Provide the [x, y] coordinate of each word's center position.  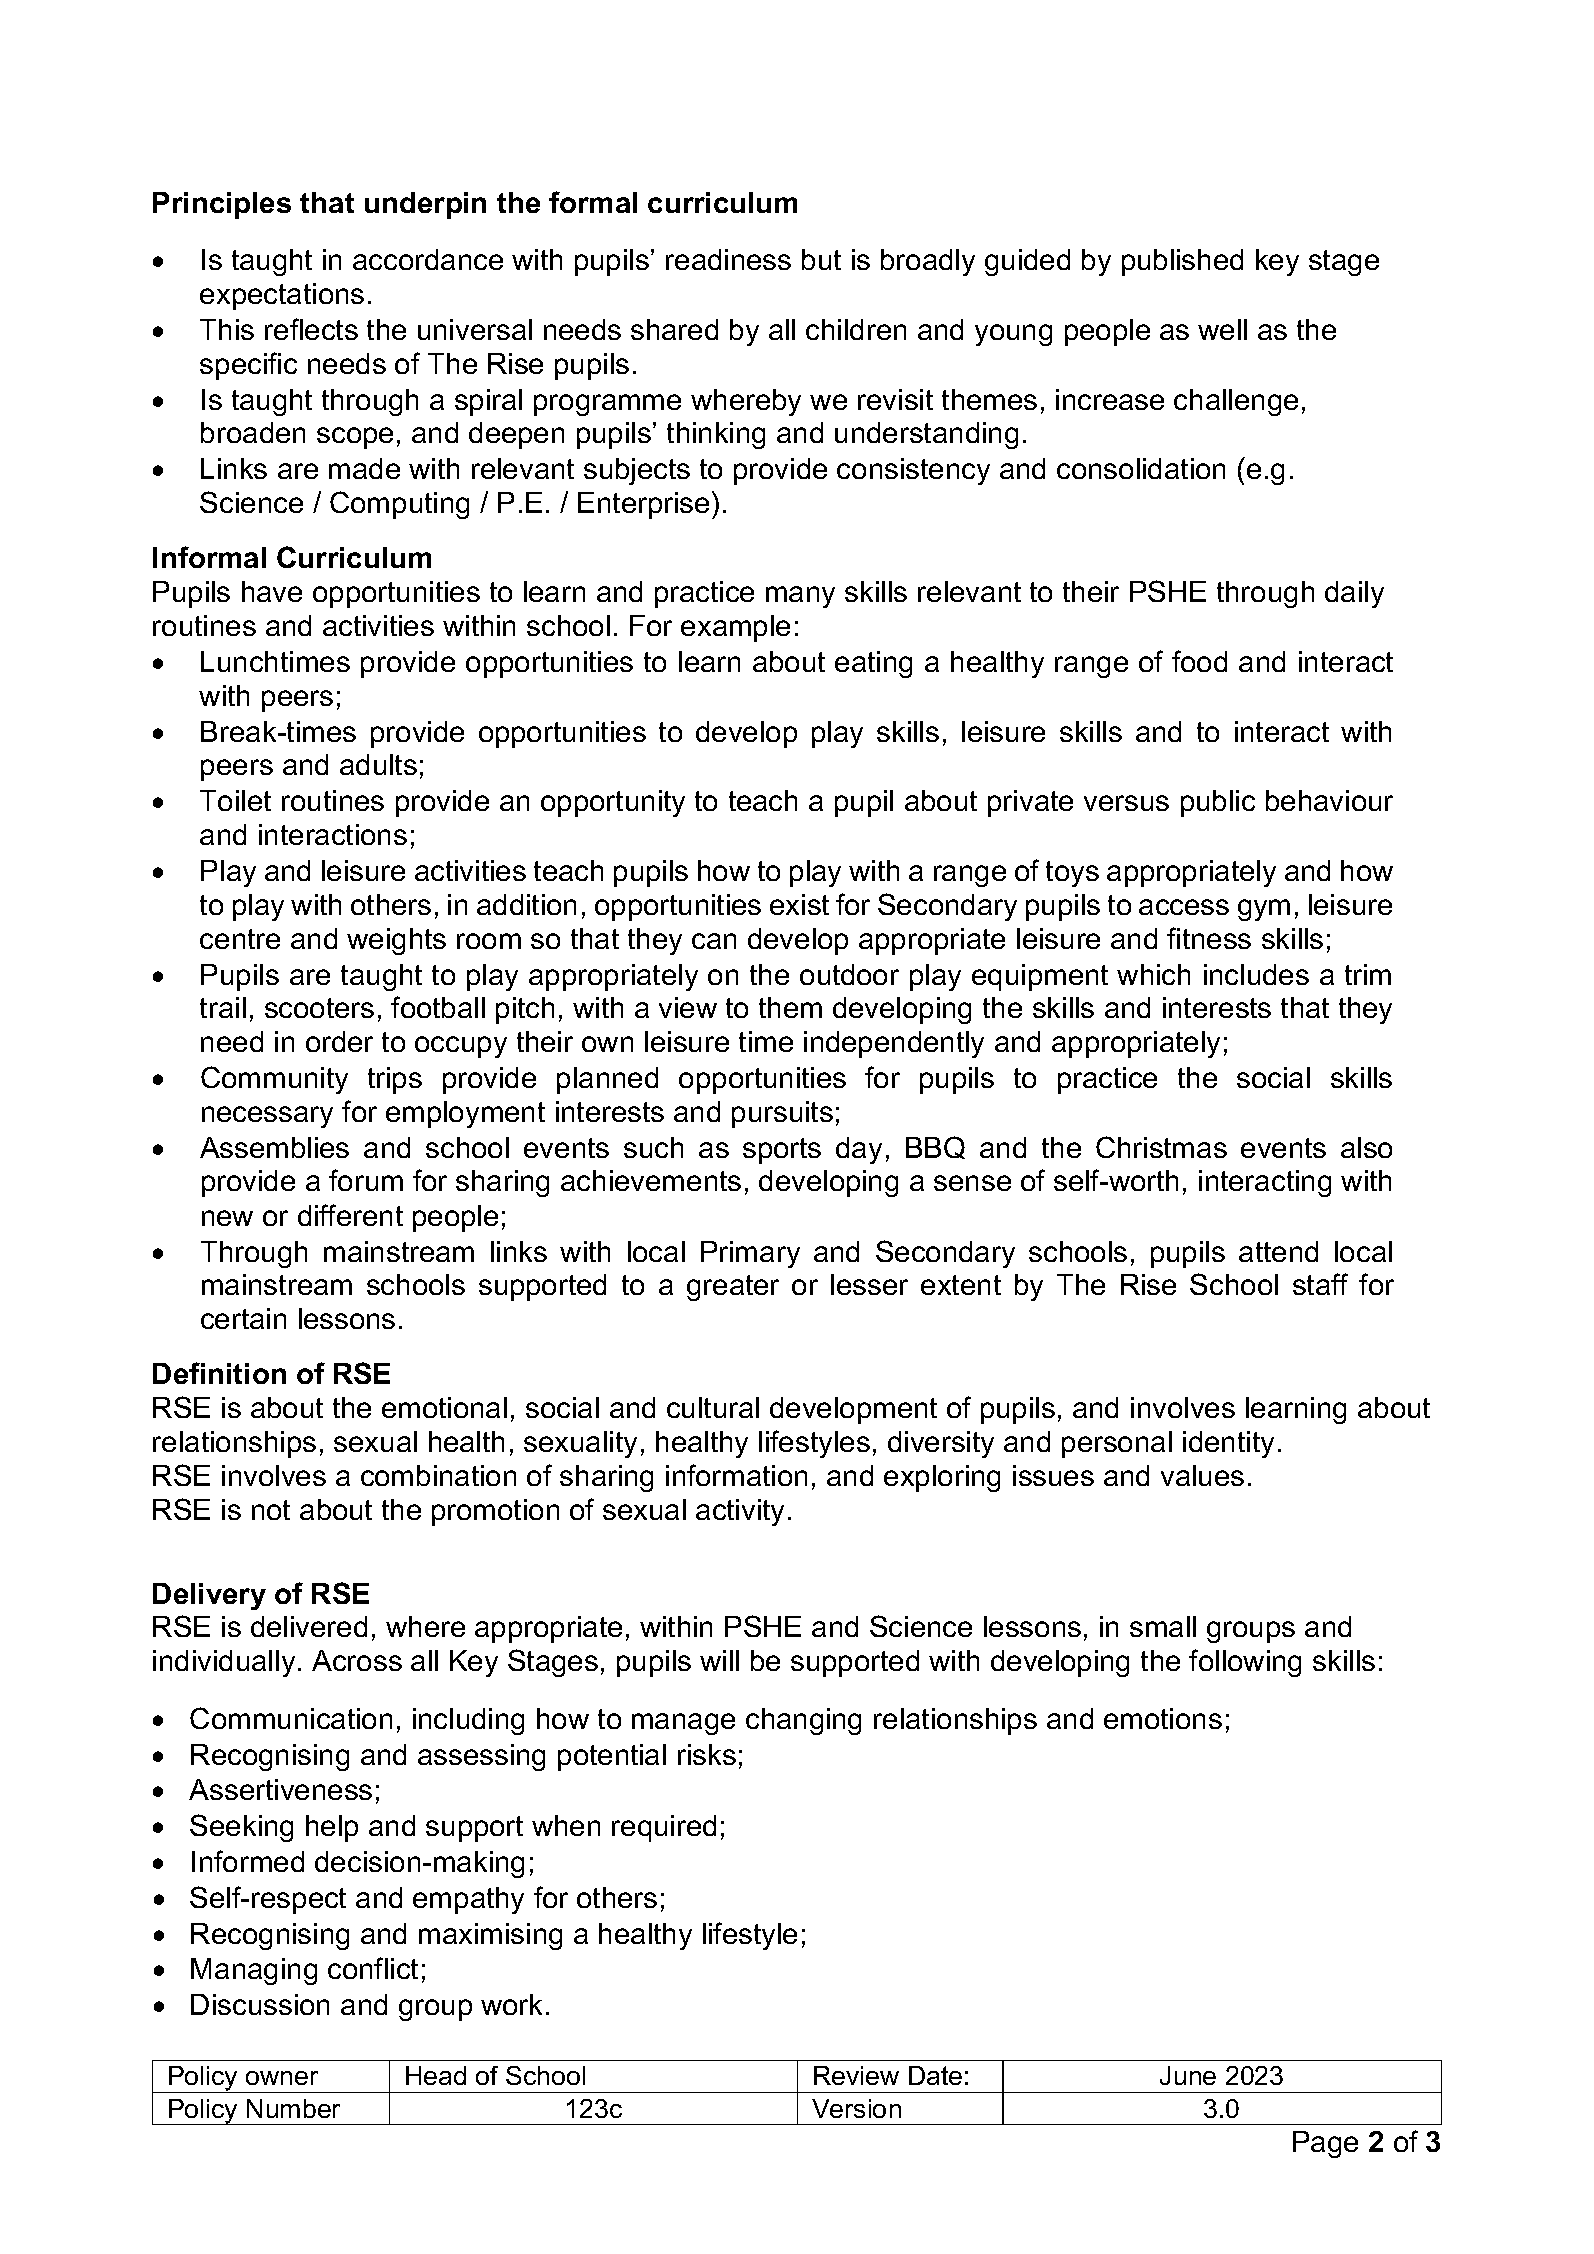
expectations [282, 296]
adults [378, 764]
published [1182, 262]
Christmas [1161, 1147]
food [1199, 661]
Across [357, 1660]
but [821, 259]
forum [366, 1180]
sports [782, 1151]
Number [293, 2108]
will [719, 1660]
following [1245, 1663]
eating [873, 664]
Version [856, 2108]
